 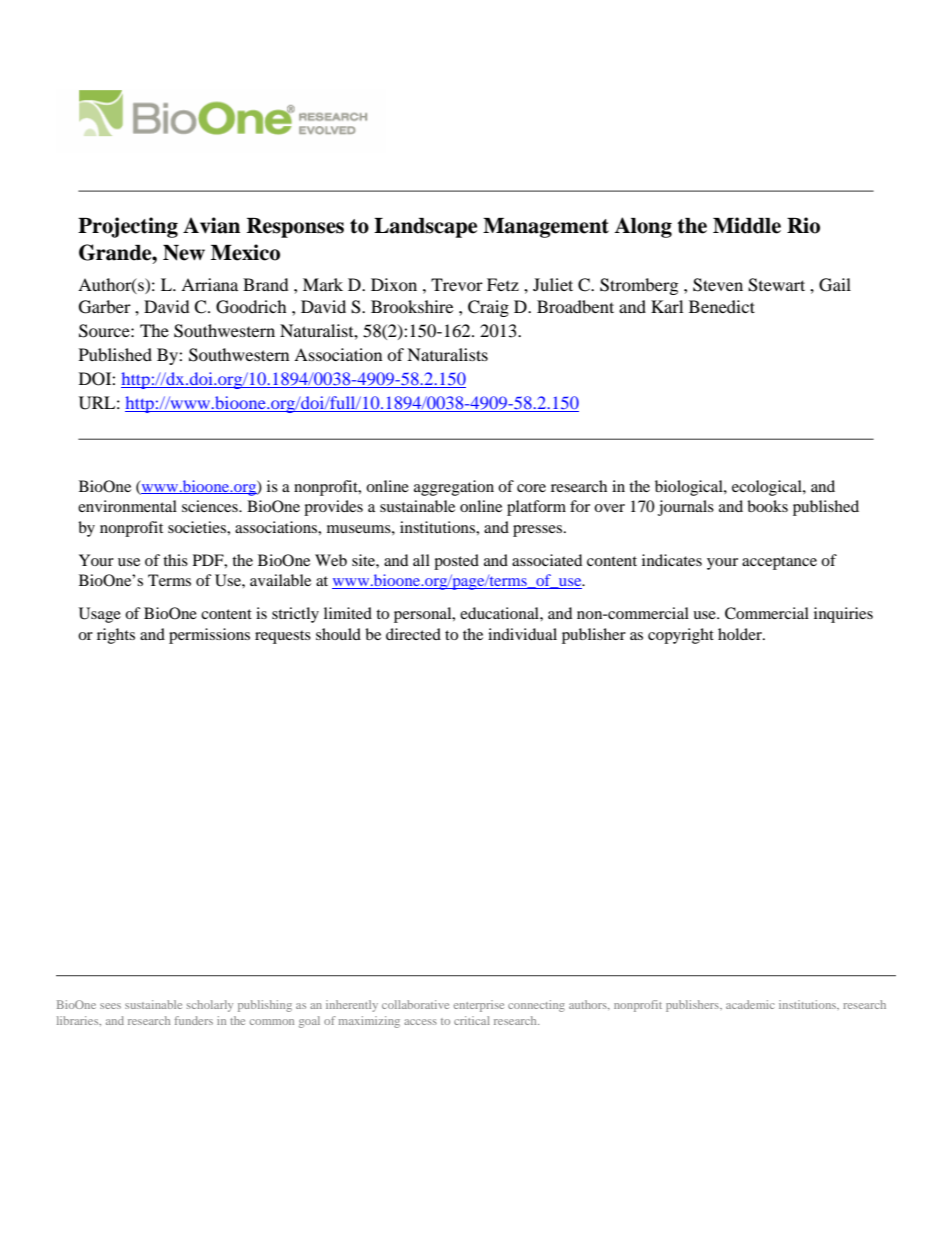 What do you see at coordinates (767, 506) in the screenshot?
I see `books` at bounding box center [767, 506].
